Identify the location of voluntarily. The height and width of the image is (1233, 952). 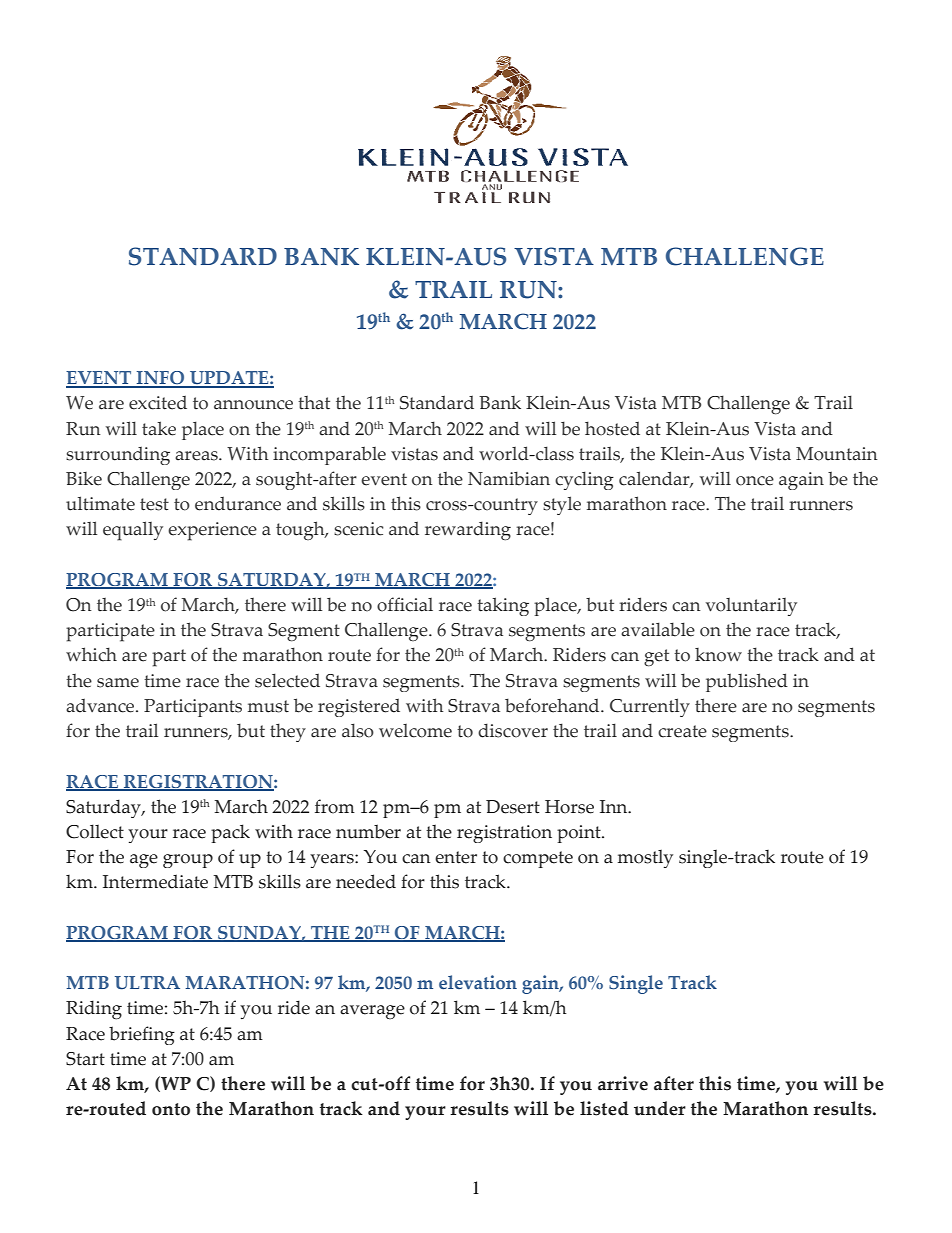
(751, 607).
